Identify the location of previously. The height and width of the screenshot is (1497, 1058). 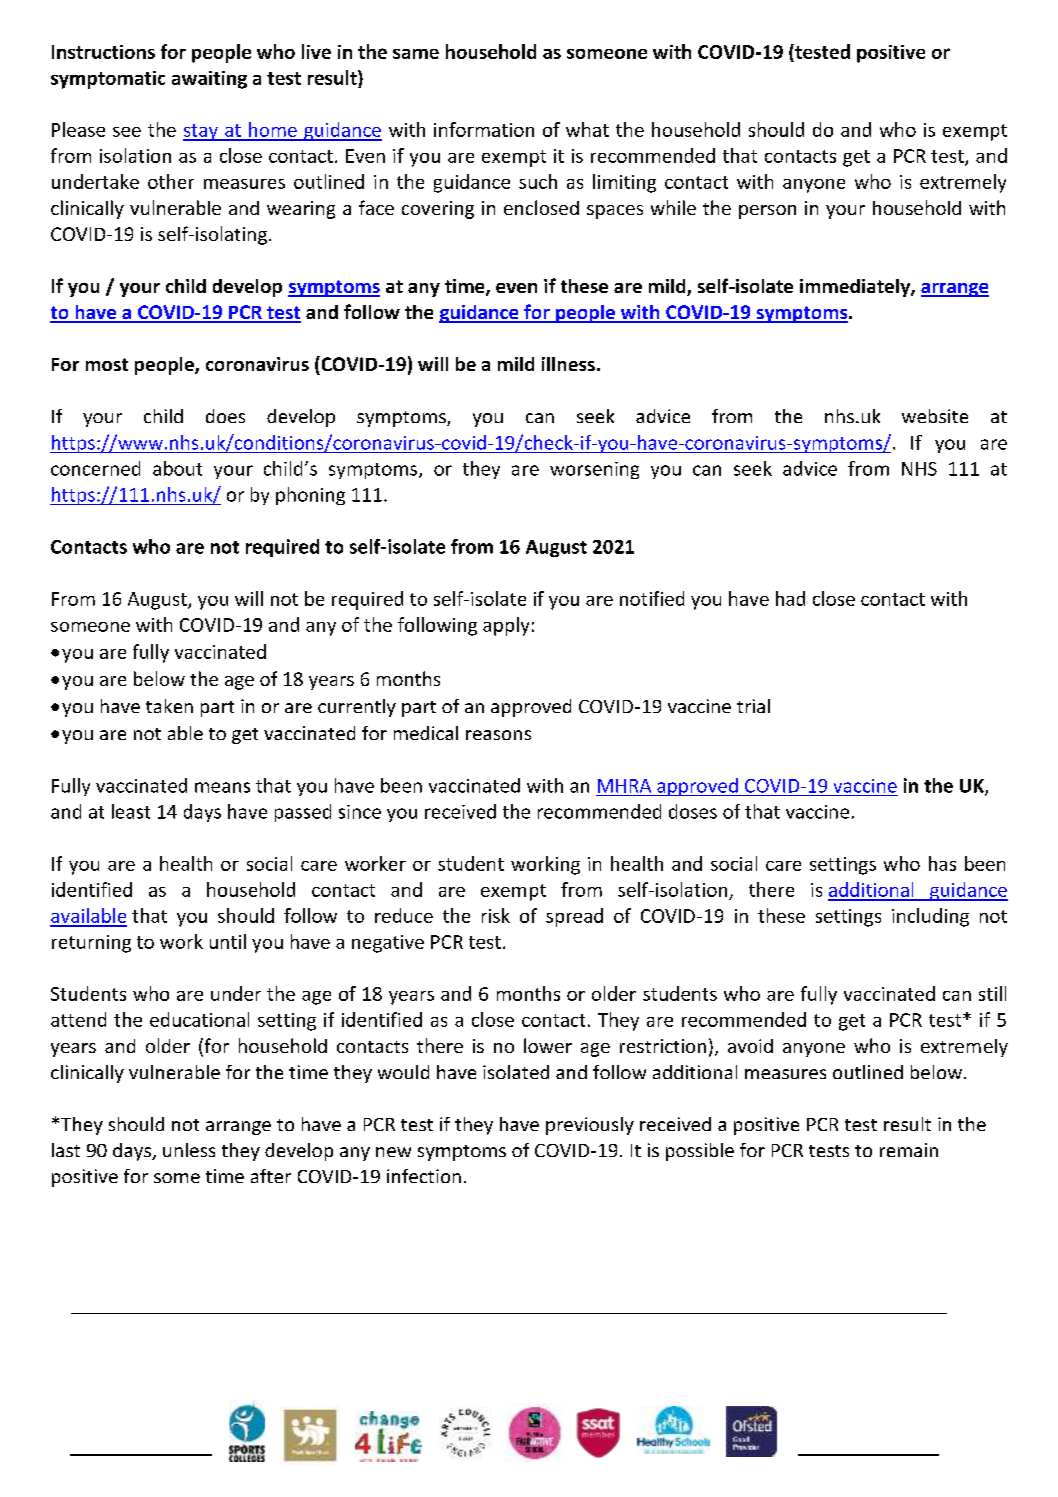
(590, 1126).
